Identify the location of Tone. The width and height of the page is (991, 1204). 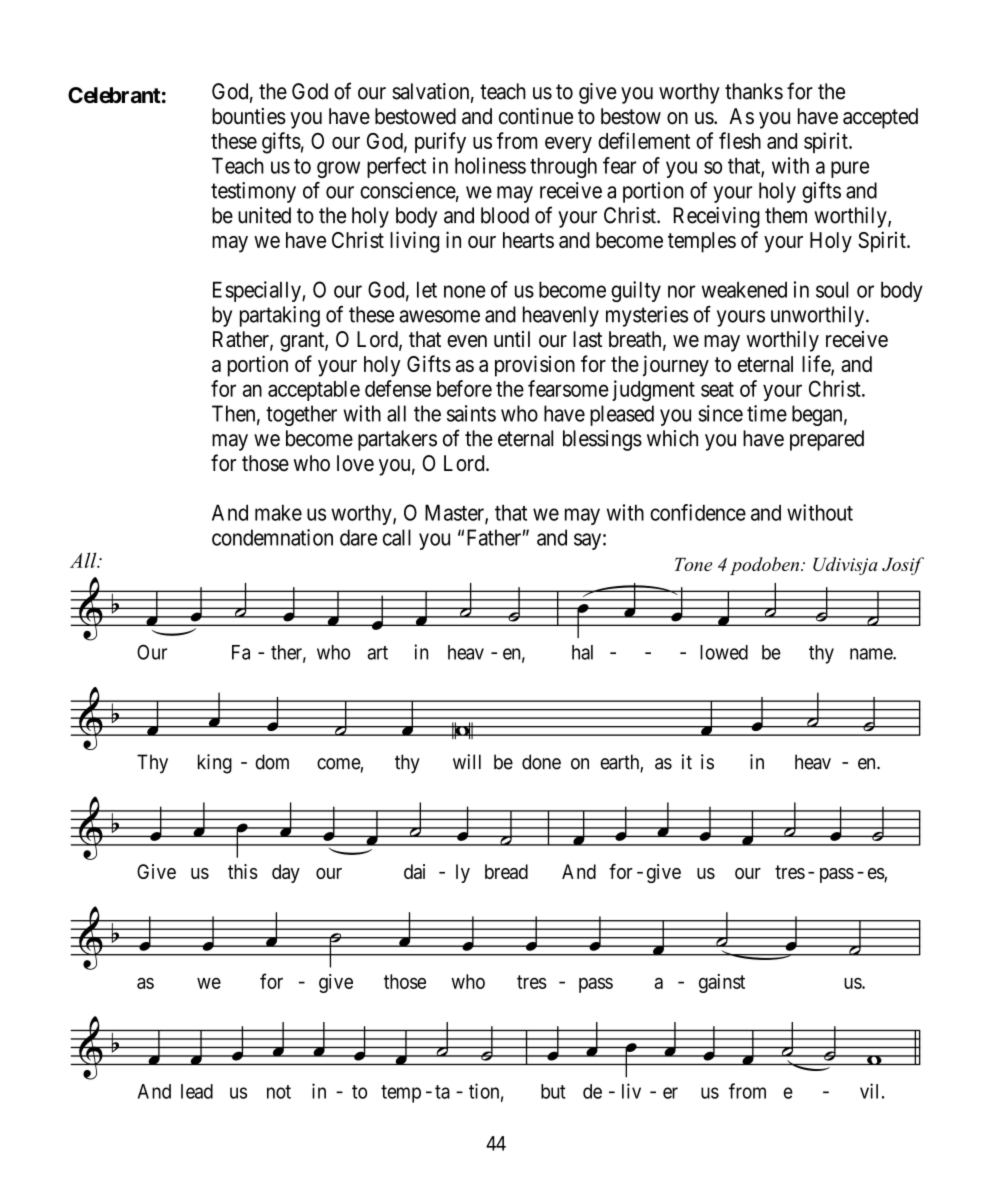
(693, 564).
